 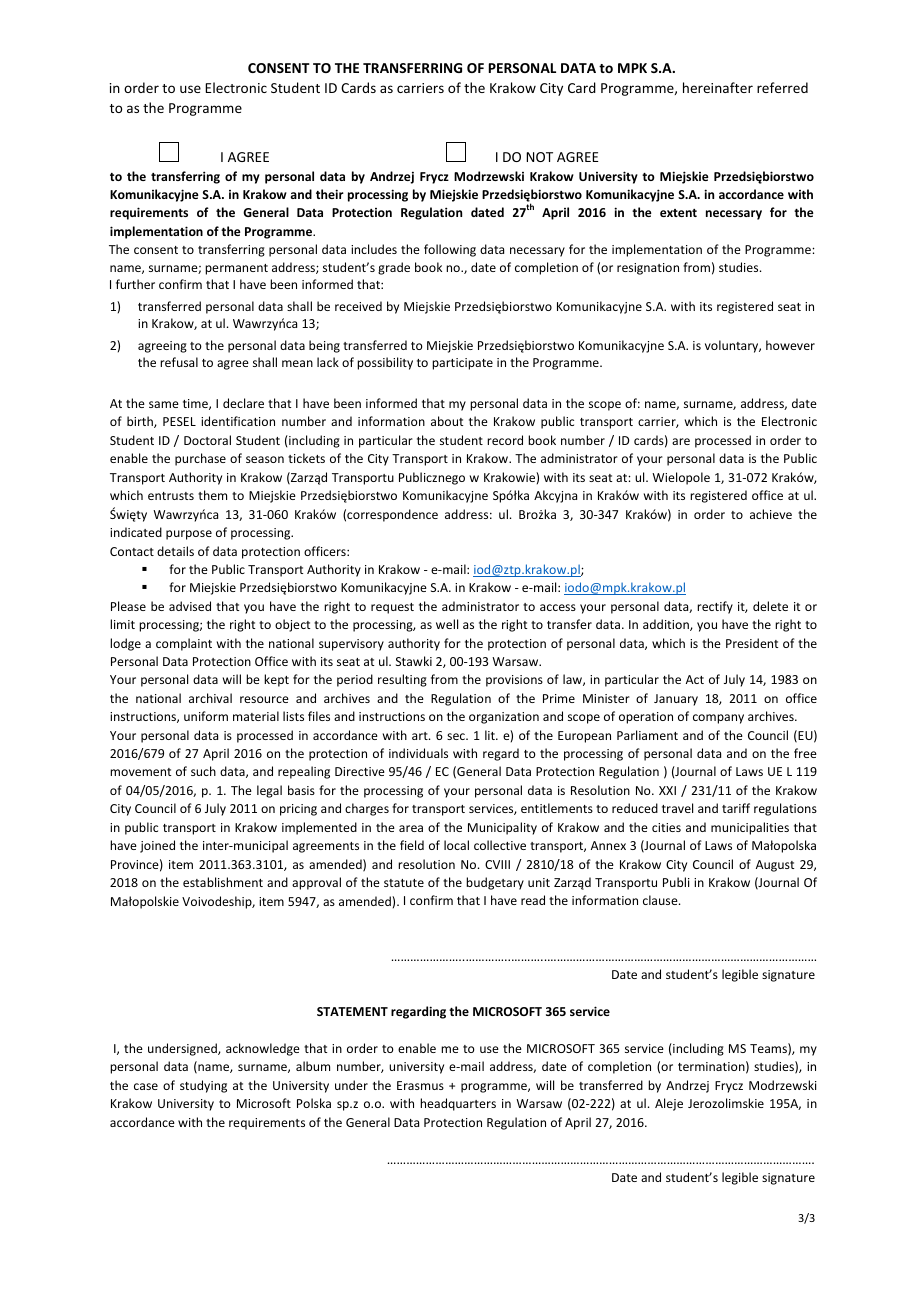 What do you see at coordinates (736, 808) in the document?
I see `tariff` at bounding box center [736, 808].
